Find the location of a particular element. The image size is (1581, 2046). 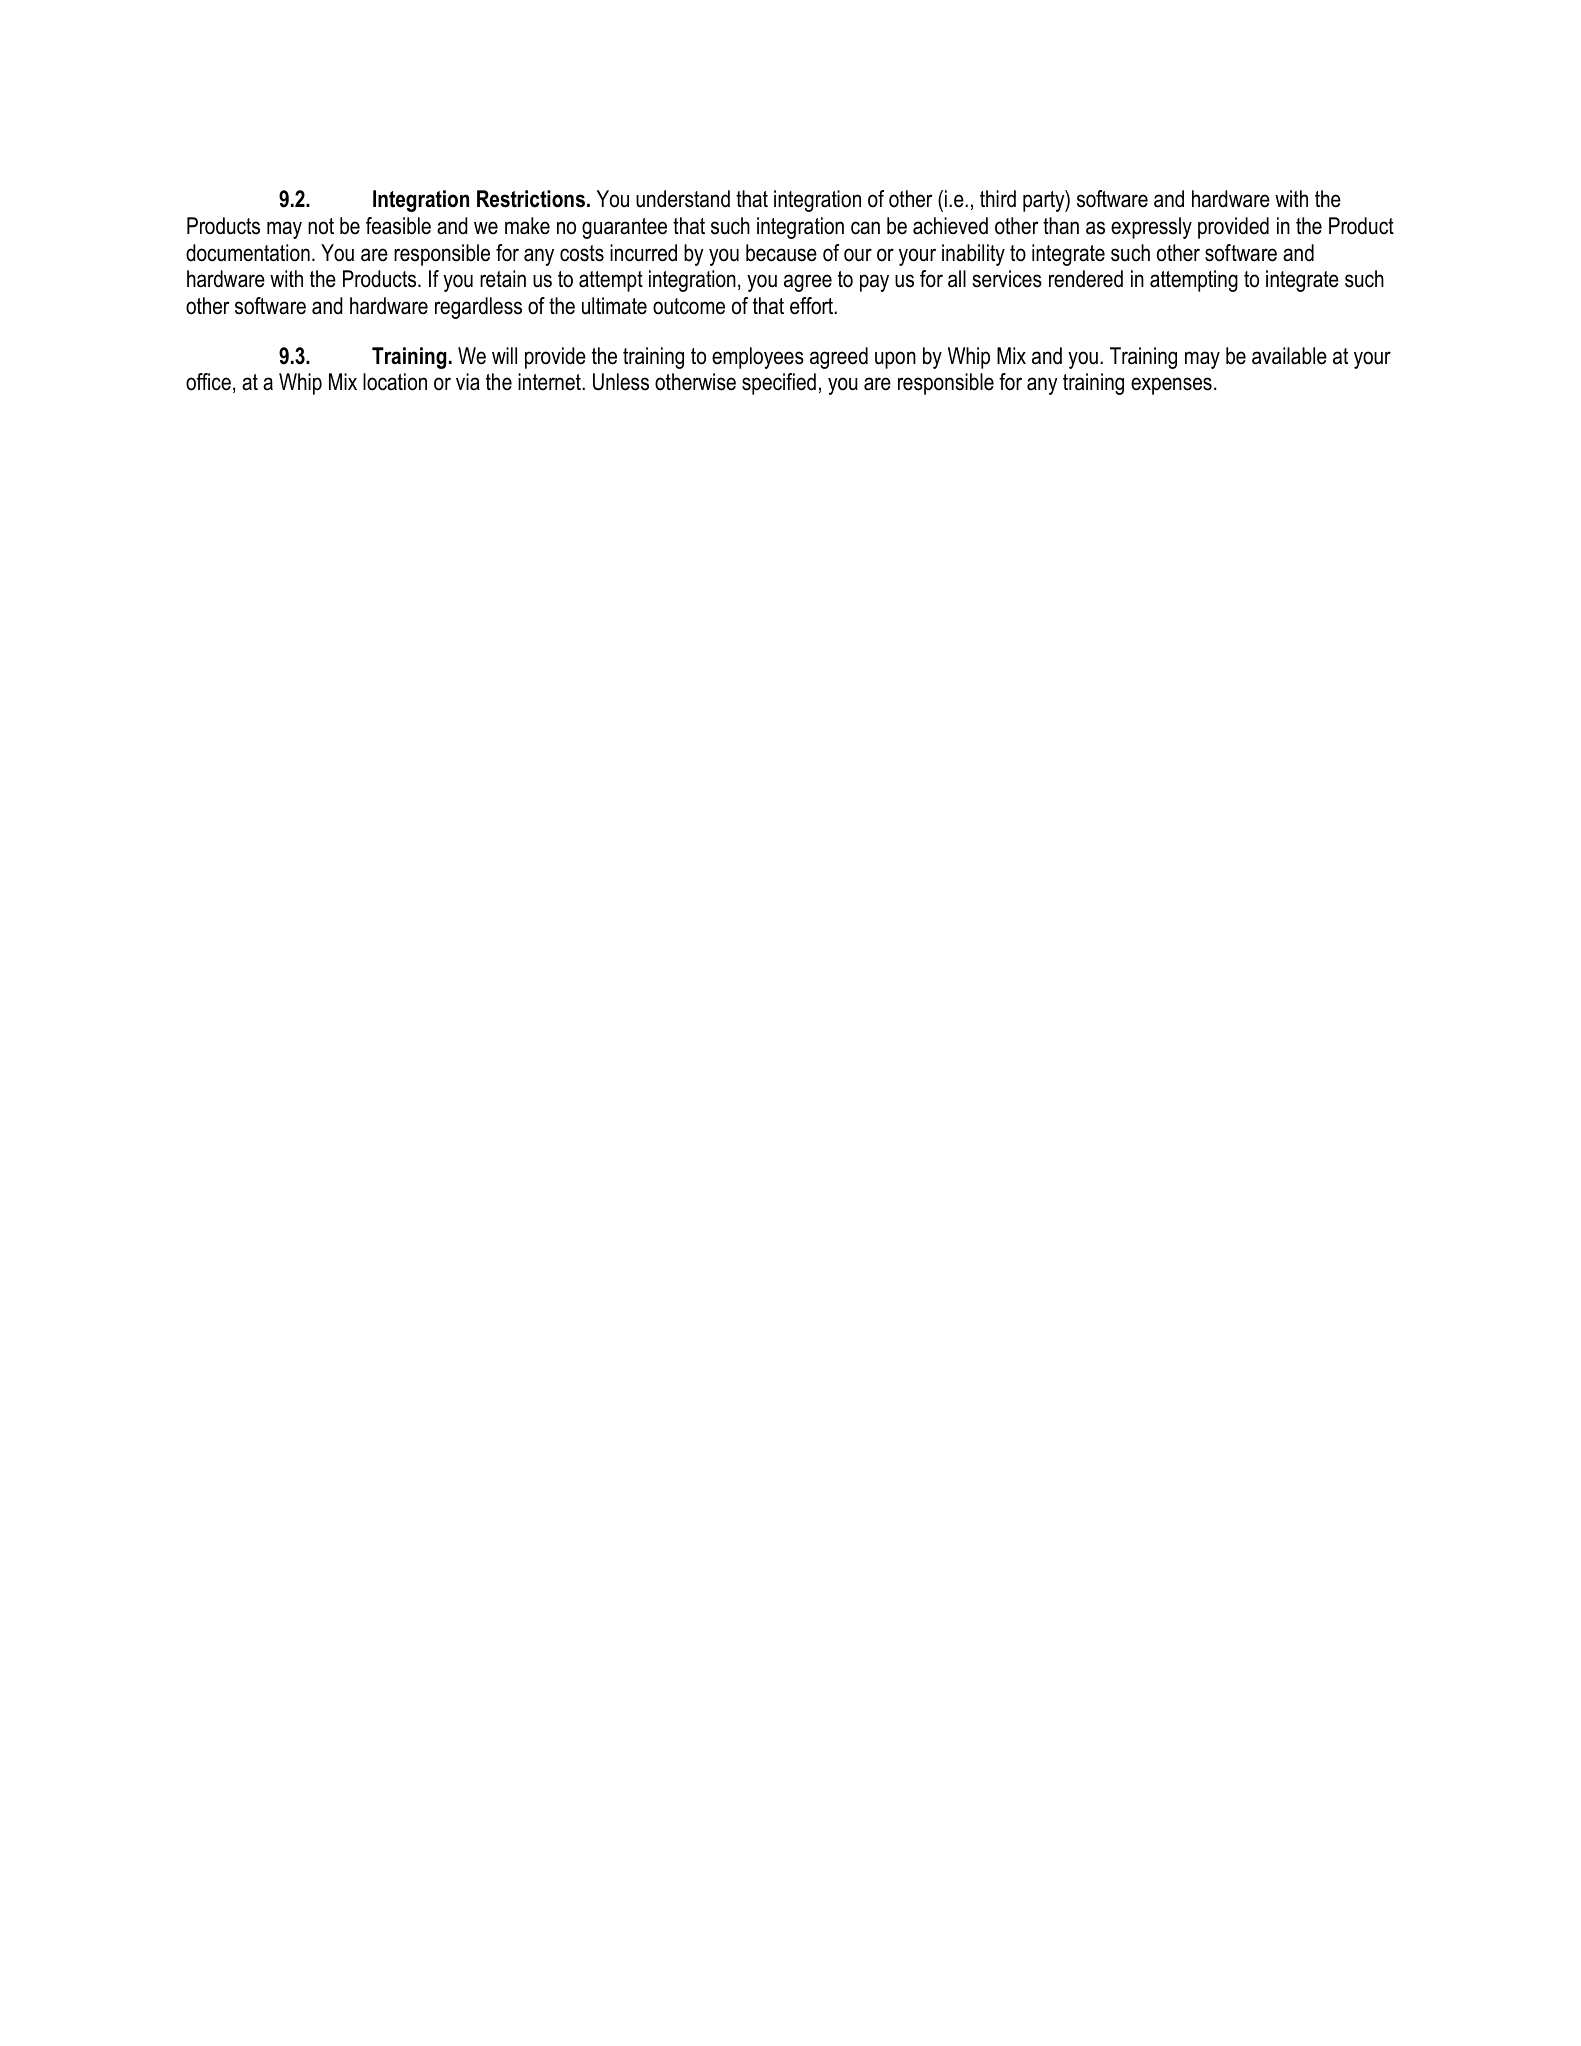

pay is located at coordinates (874, 283).
